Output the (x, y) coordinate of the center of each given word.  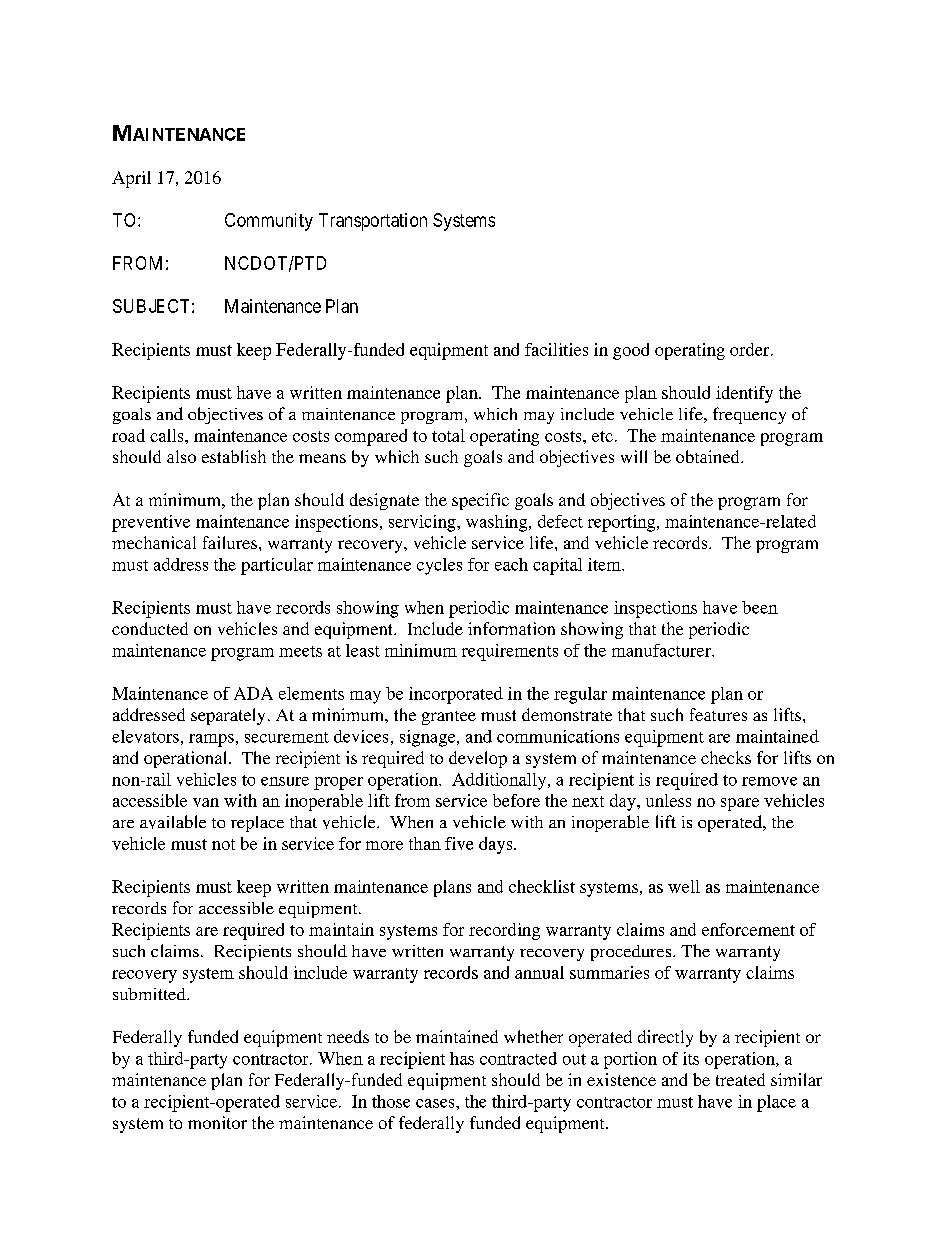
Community (269, 222)
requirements (510, 652)
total (448, 435)
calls (168, 435)
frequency (749, 415)
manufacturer (662, 650)
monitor (217, 1122)
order (751, 349)
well (684, 886)
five (459, 843)
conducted (150, 628)
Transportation (373, 222)
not (223, 844)
